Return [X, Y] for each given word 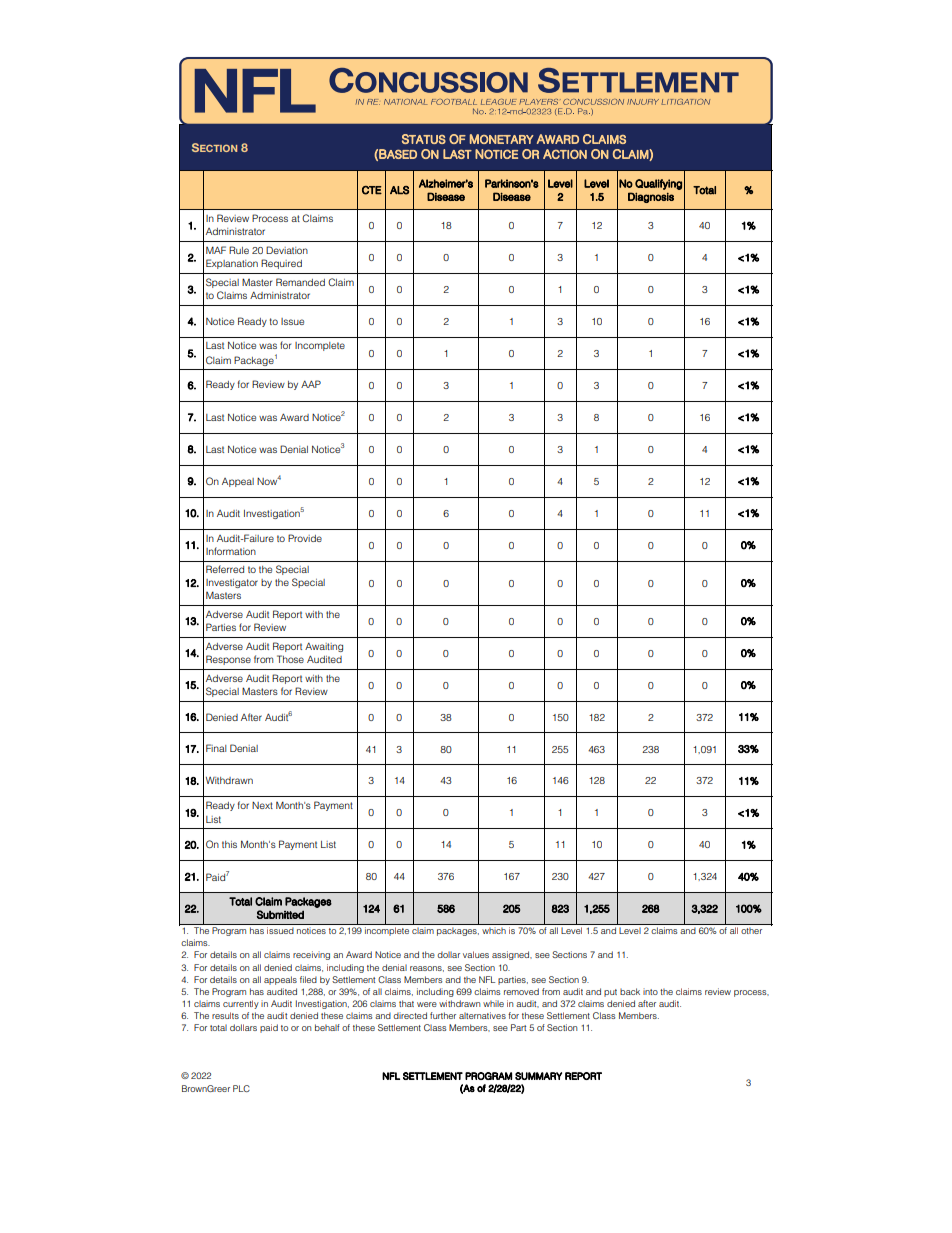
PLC [241, 1088]
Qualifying [658, 184]
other [751, 931]
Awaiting [324, 647]
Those [290, 659]
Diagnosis [651, 197]
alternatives [482, 1015]
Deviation [287, 250]
